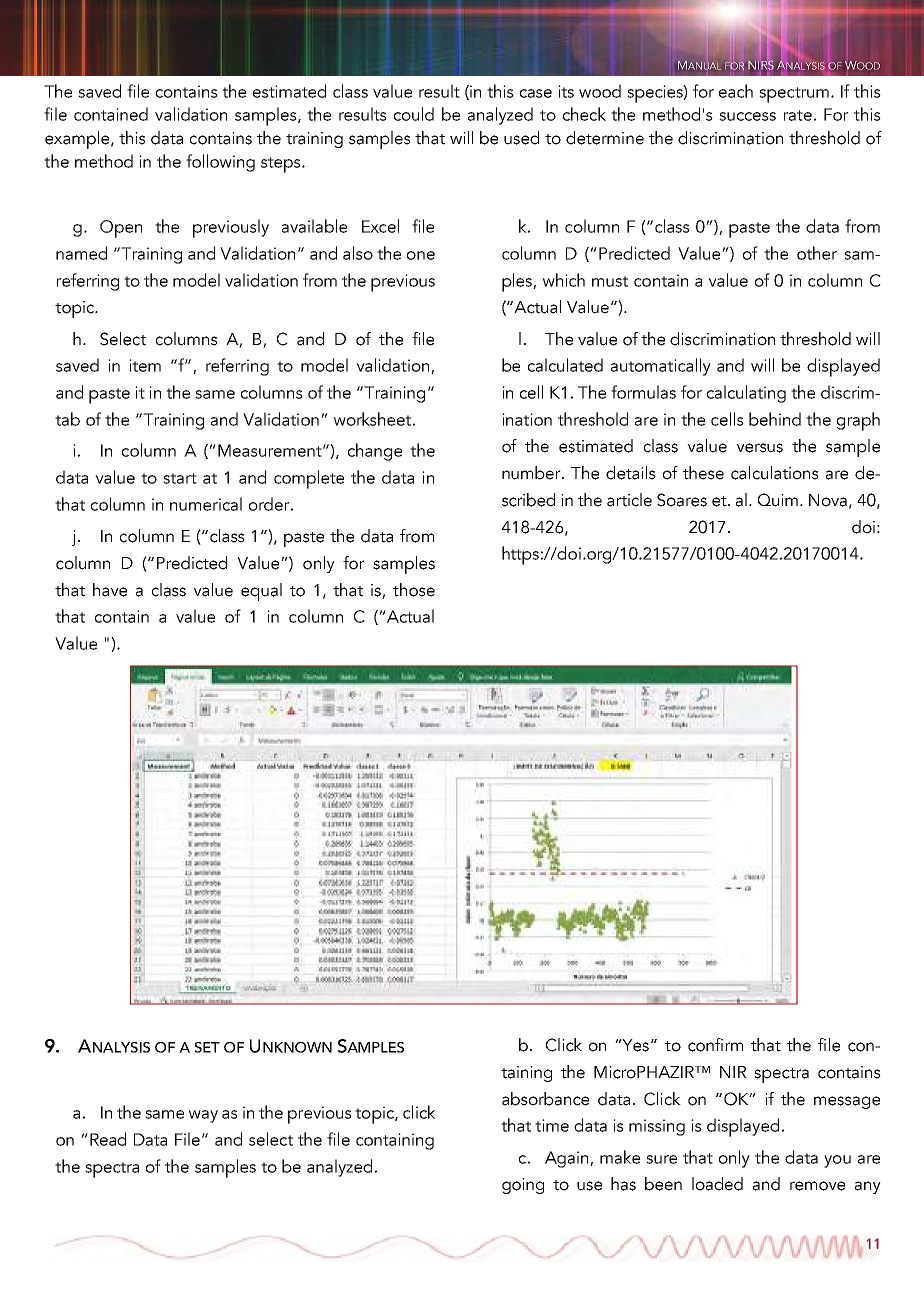 The height and width of the screenshot is (1308, 924). What do you see at coordinates (110, 590) in the screenshot?
I see `have` at bounding box center [110, 590].
